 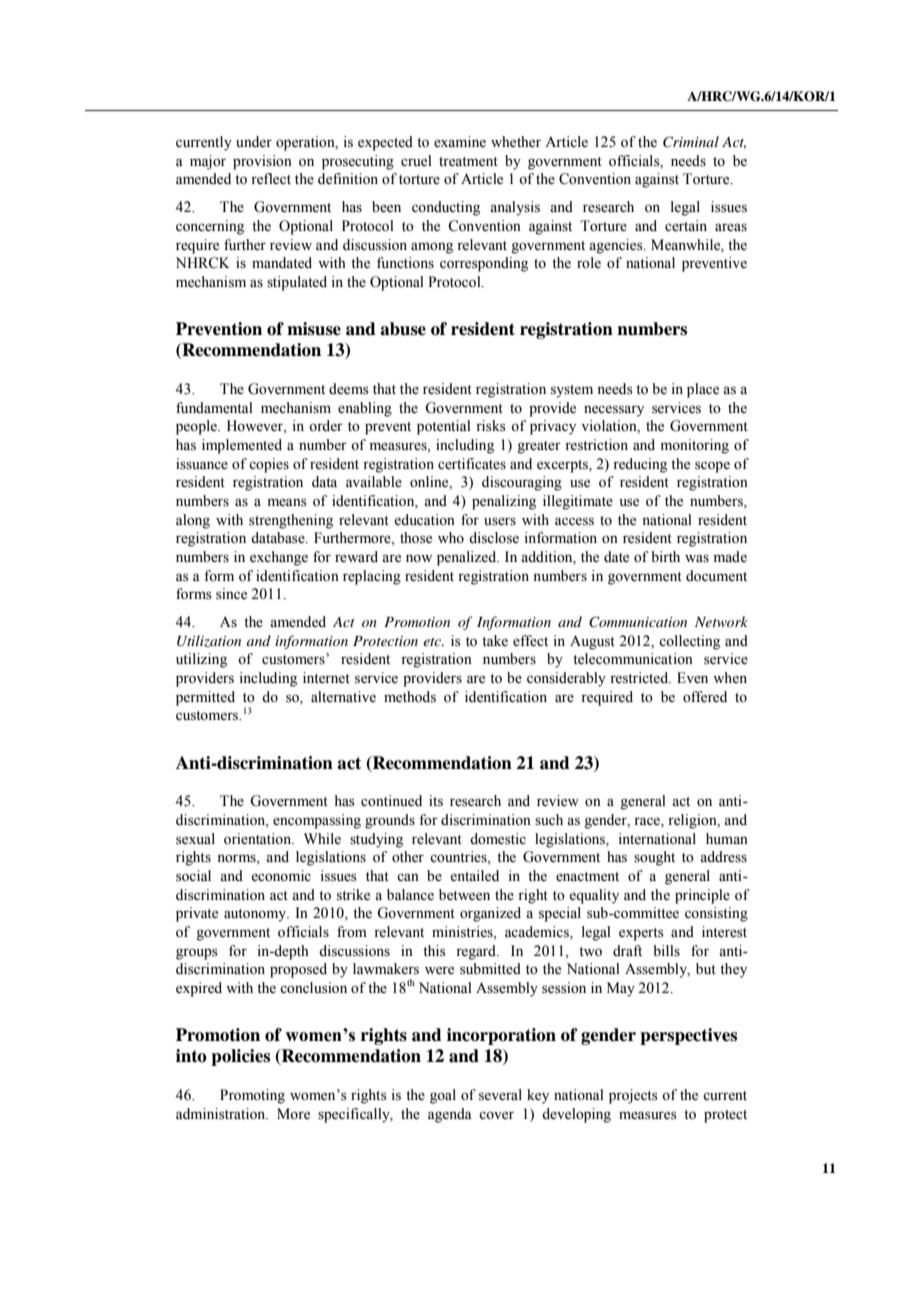 I want to click on reducing, so click(x=640, y=465).
